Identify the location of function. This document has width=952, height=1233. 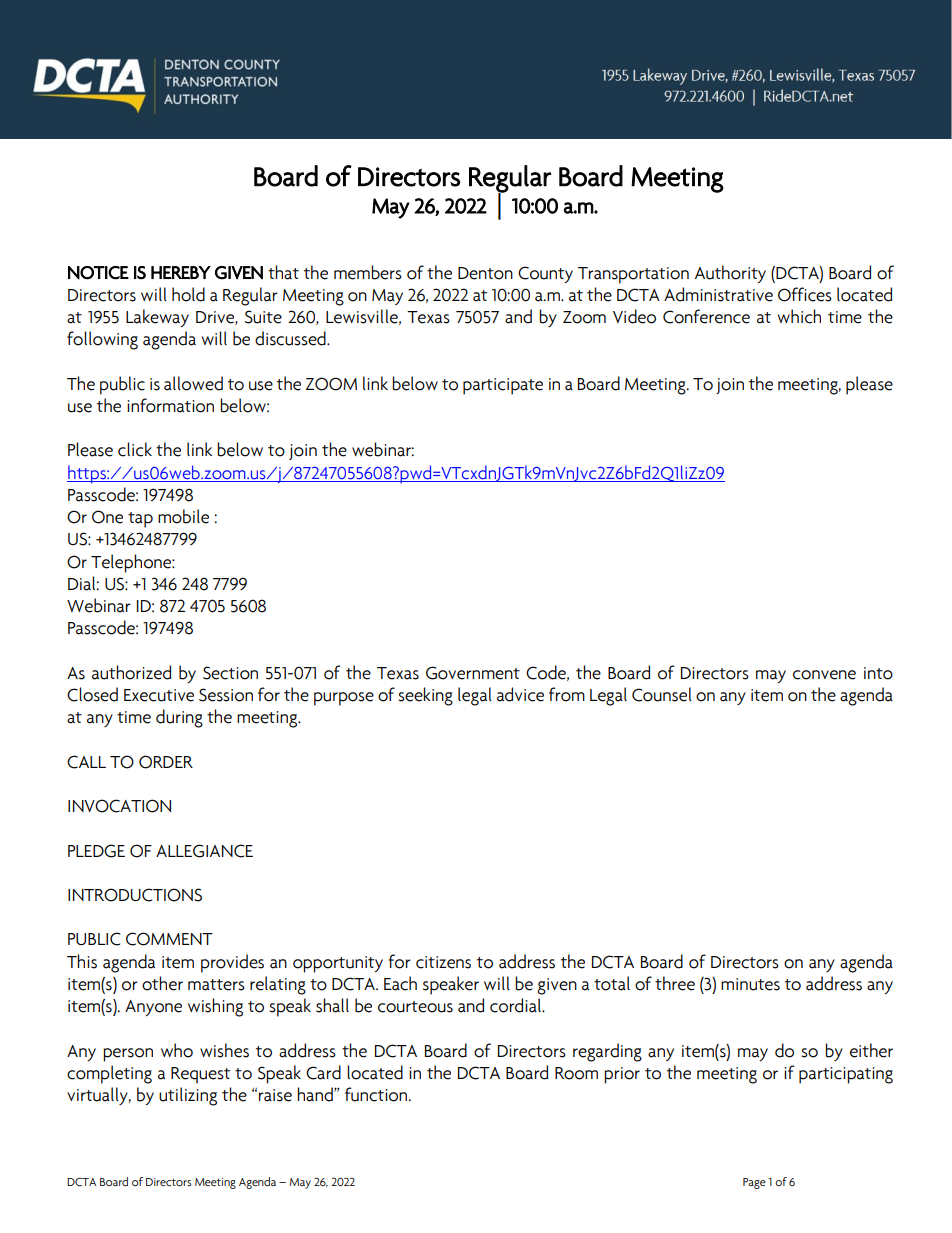
(377, 1094).
